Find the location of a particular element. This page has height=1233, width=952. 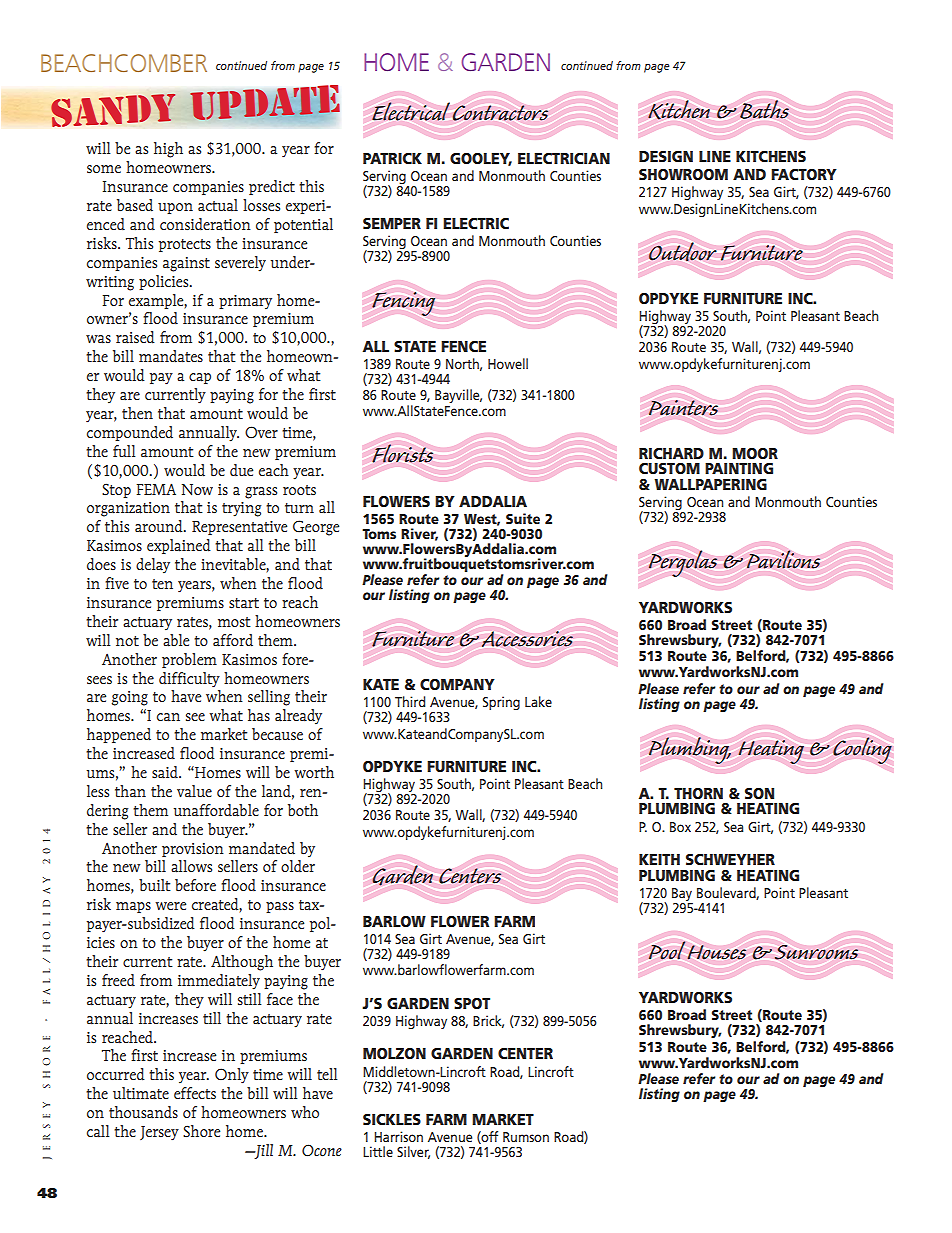

problem is located at coordinates (189, 660).
